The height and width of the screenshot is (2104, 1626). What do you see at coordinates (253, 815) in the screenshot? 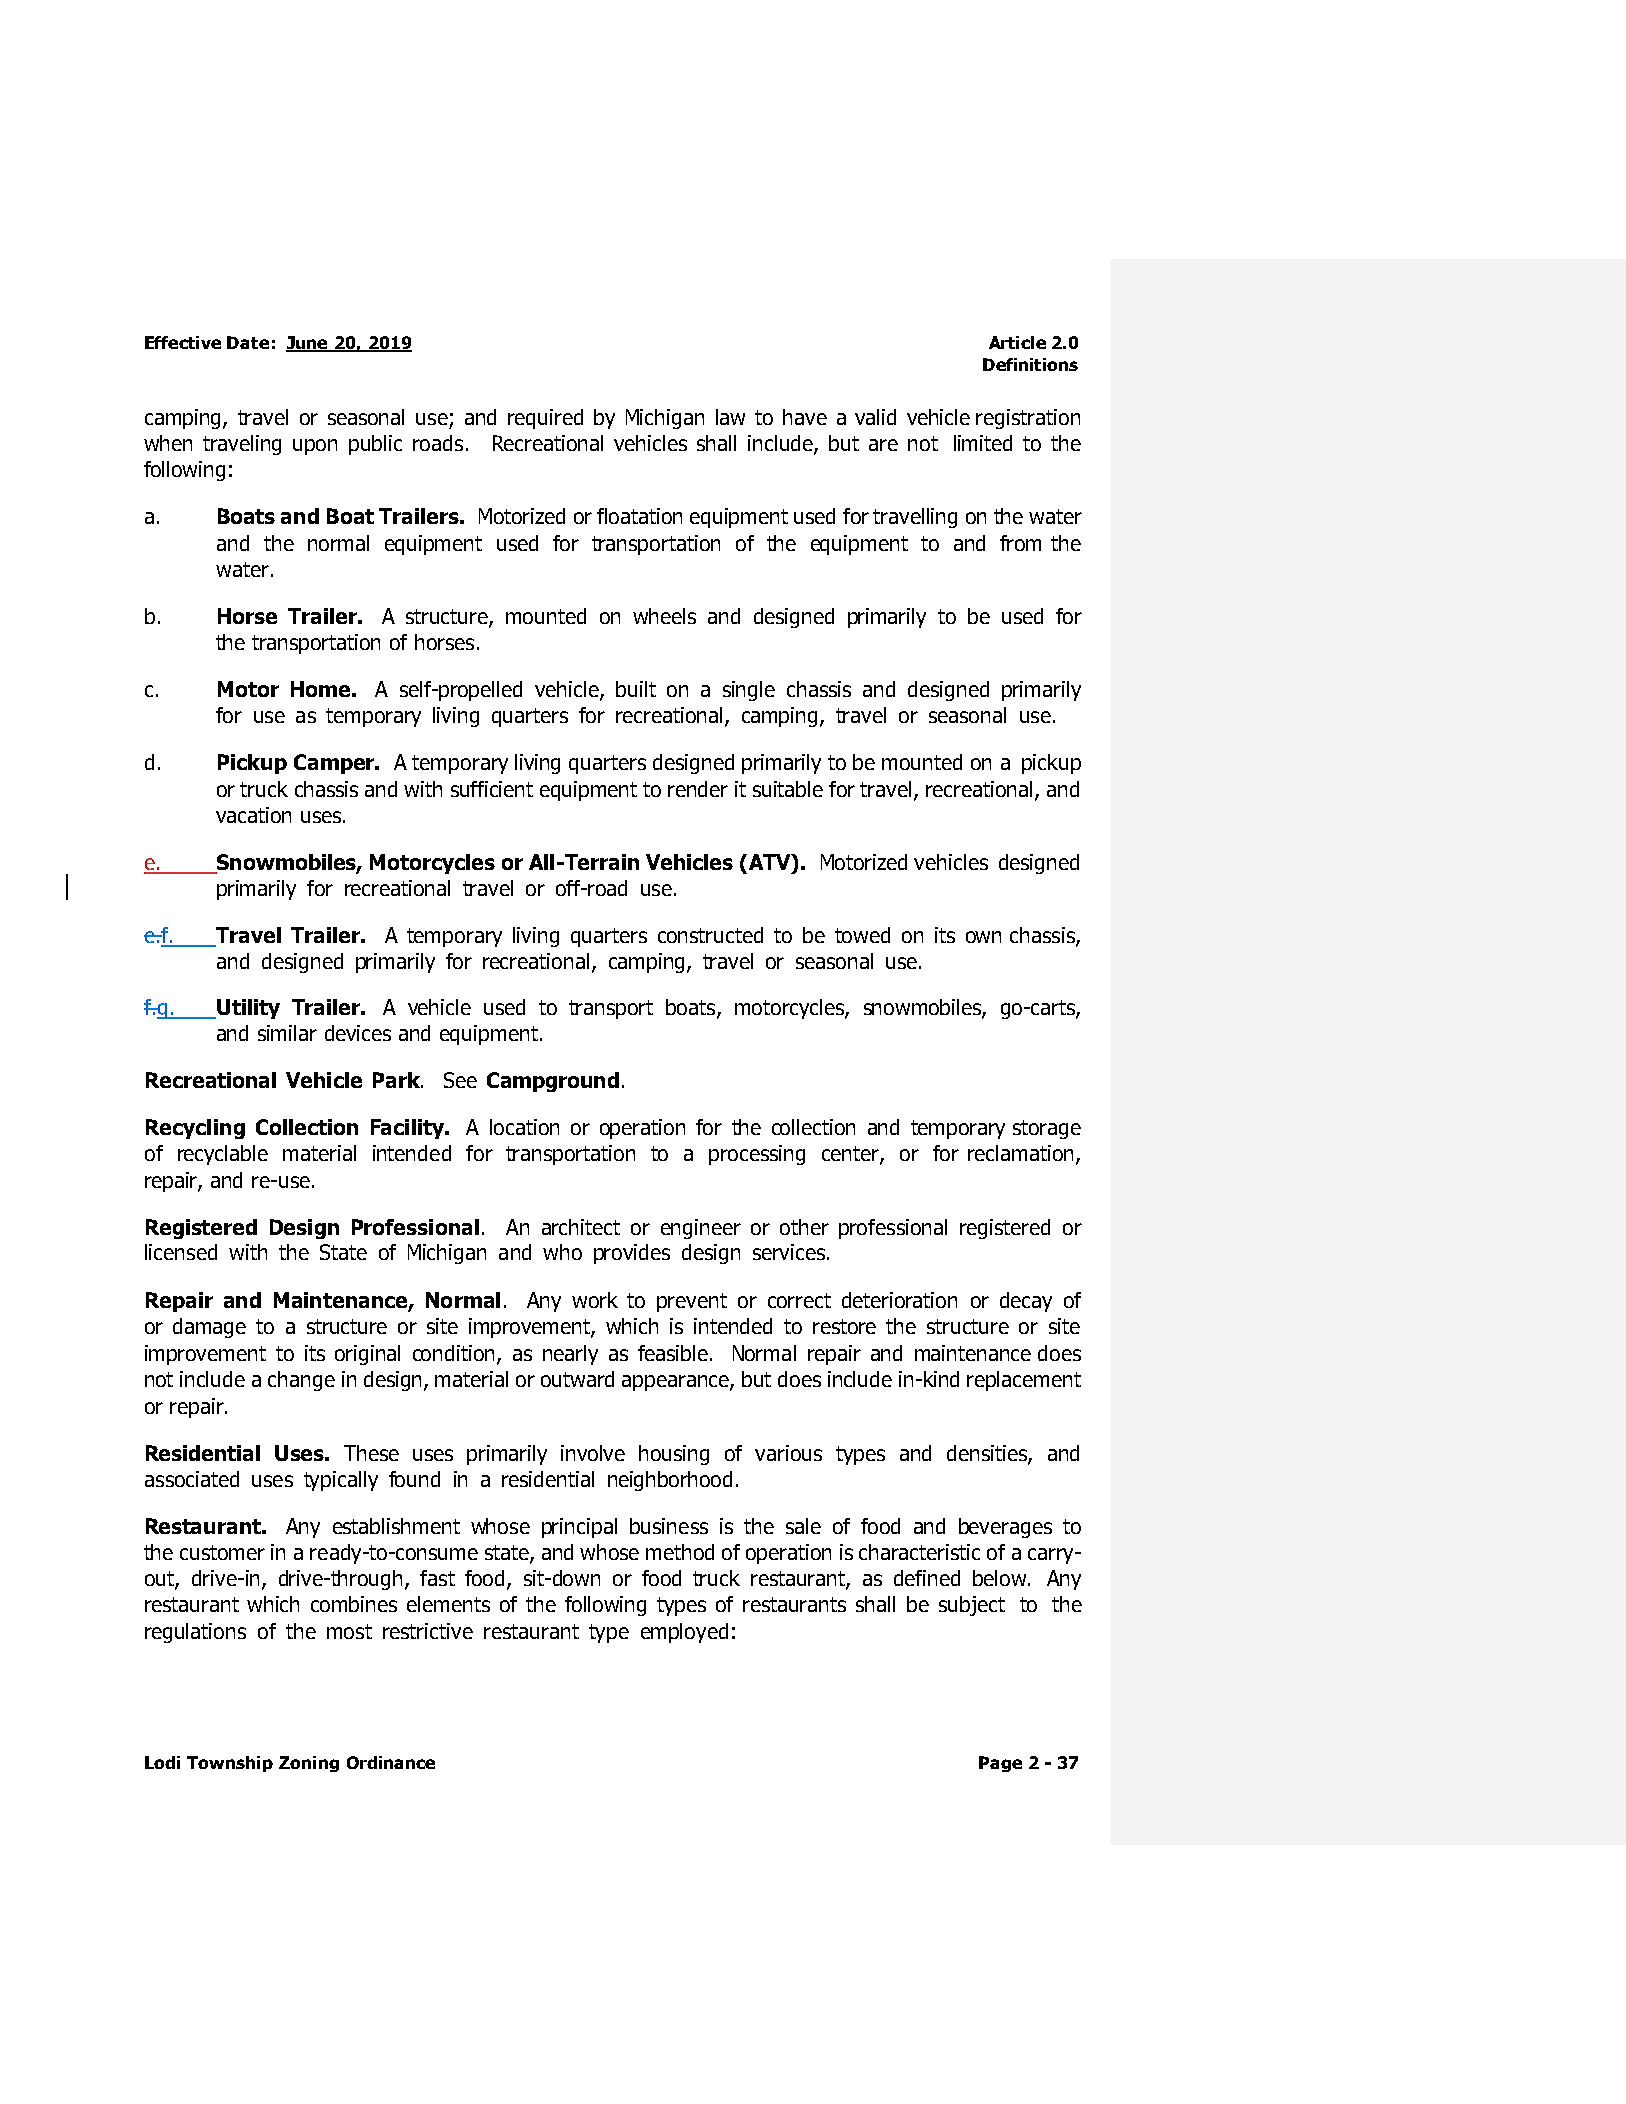
I see `vacation` at bounding box center [253, 815].
